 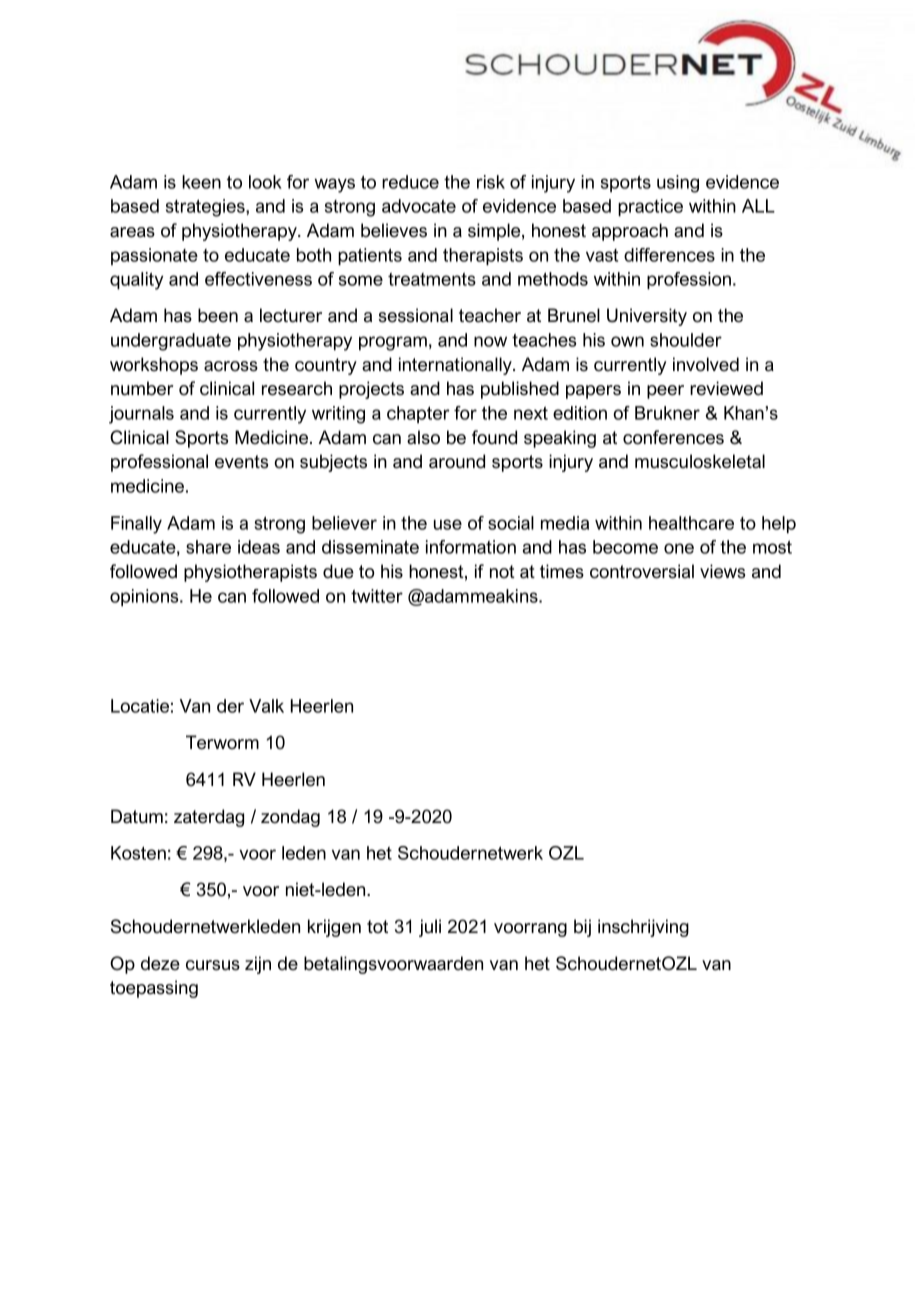 I want to click on strategies, so click(x=206, y=208).
